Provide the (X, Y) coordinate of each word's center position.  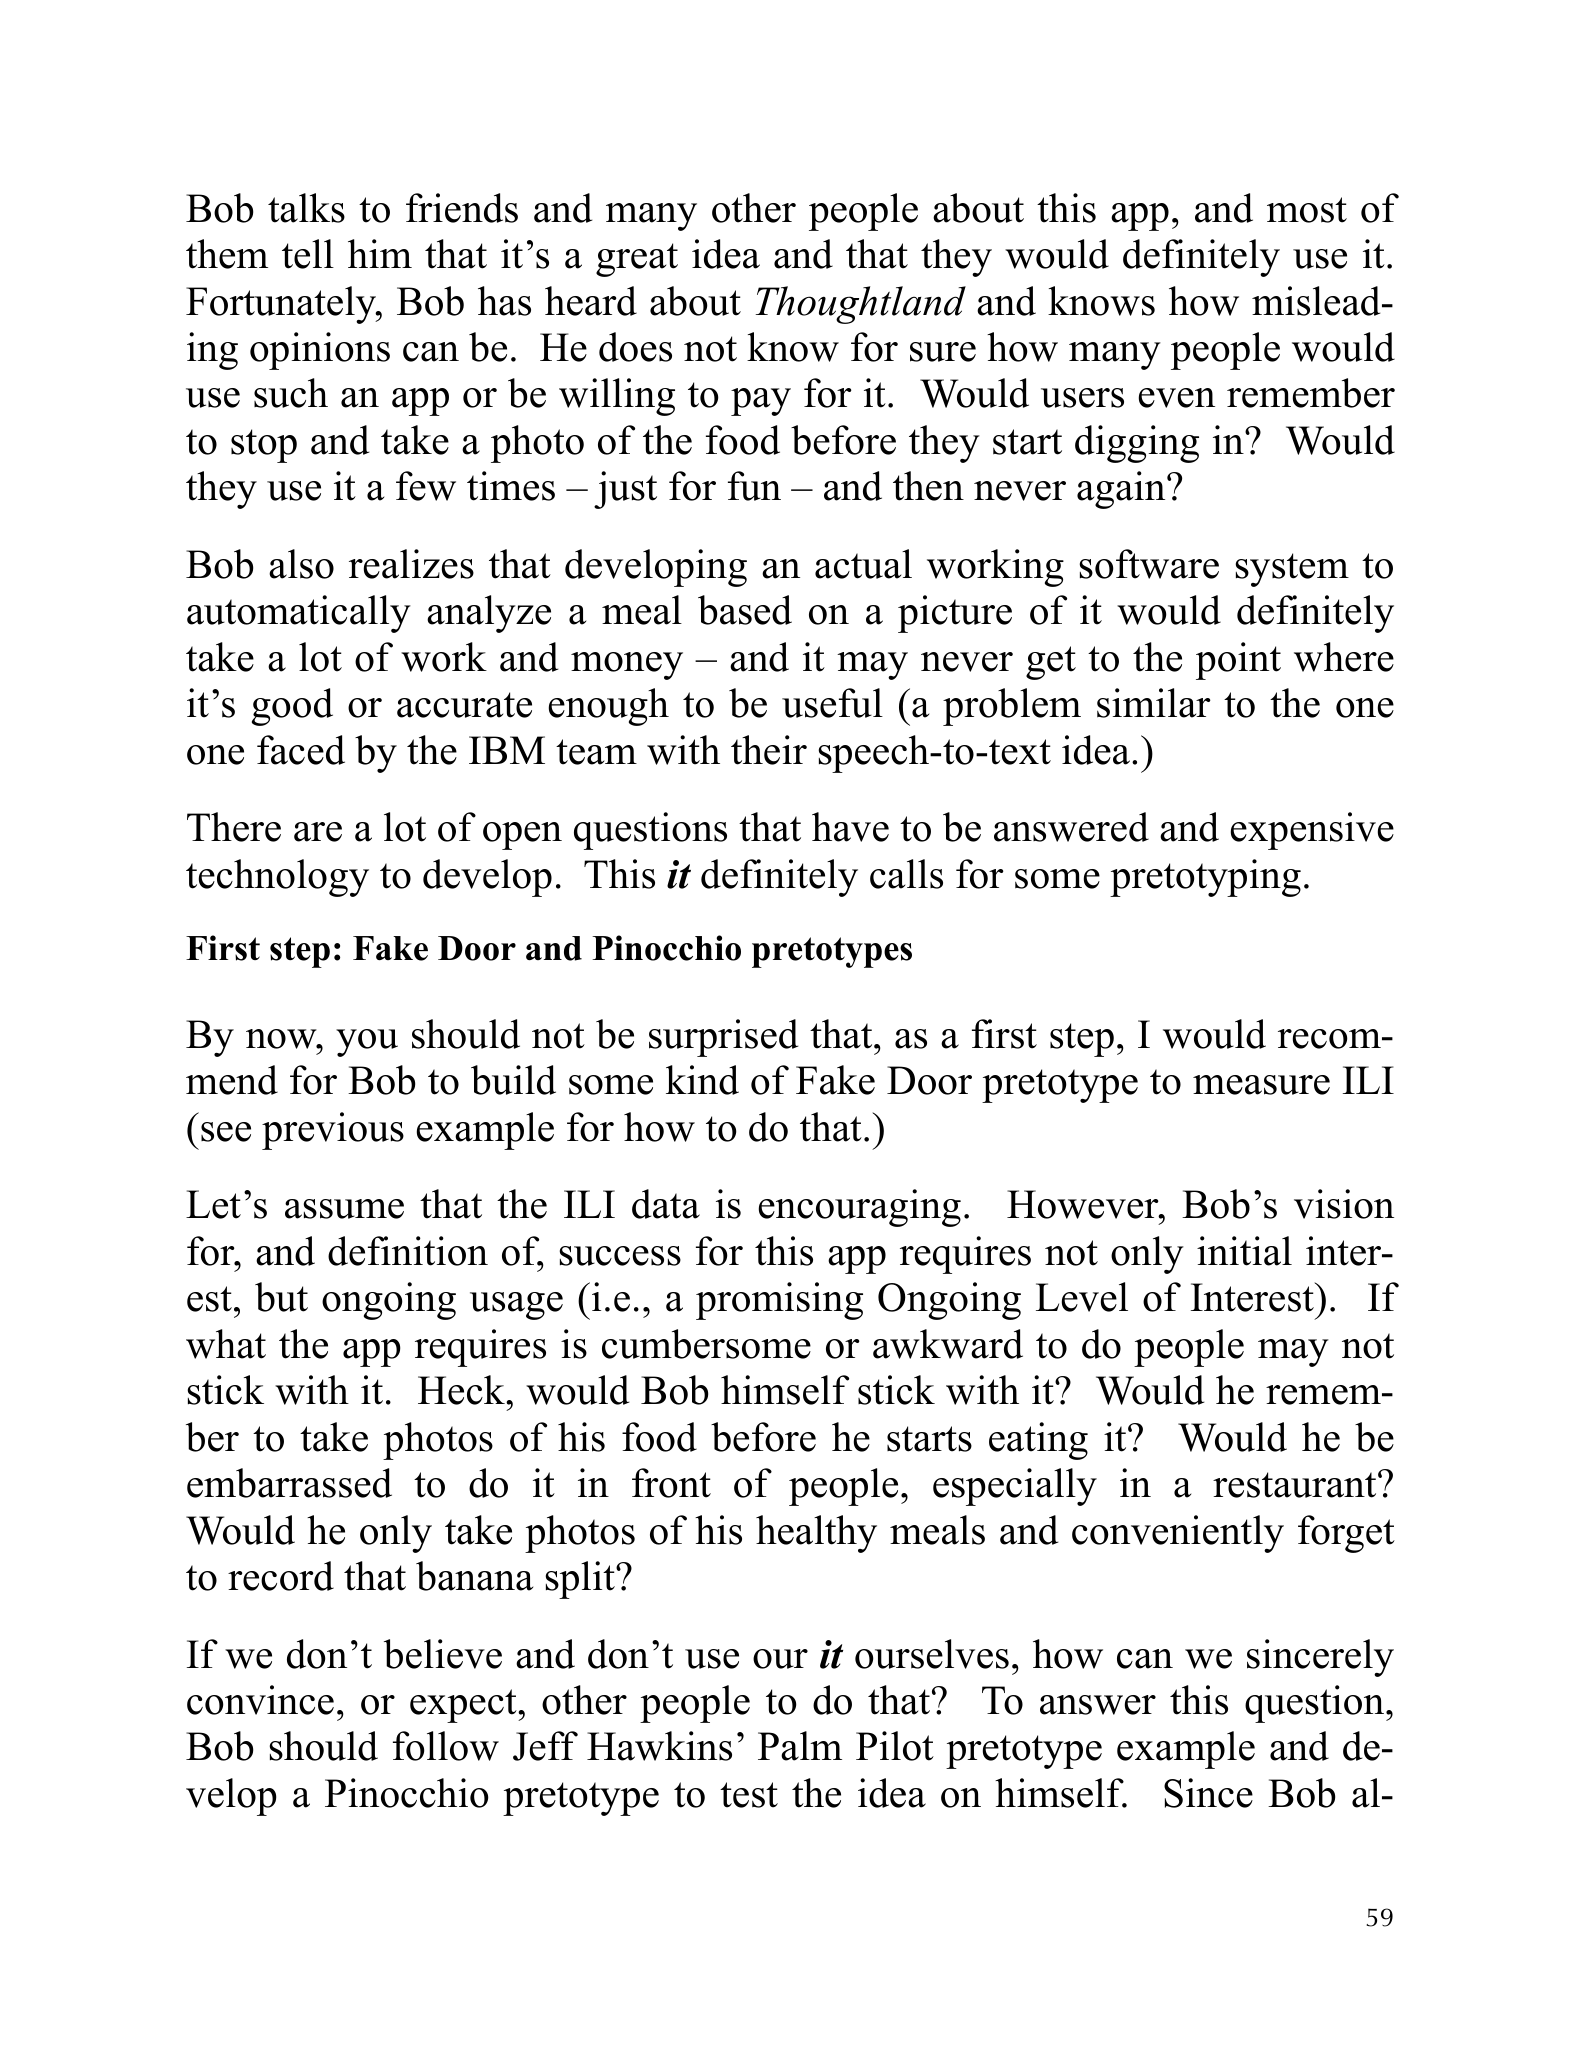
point (1238, 661)
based (745, 610)
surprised (723, 1038)
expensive (1312, 831)
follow (446, 1746)
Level (1082, 1297)
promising (779, 1301)
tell (308, 254)
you (367, 1043)
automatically (299, 614)
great (637, 260)
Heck (462, 1390)
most (1307, 210)
